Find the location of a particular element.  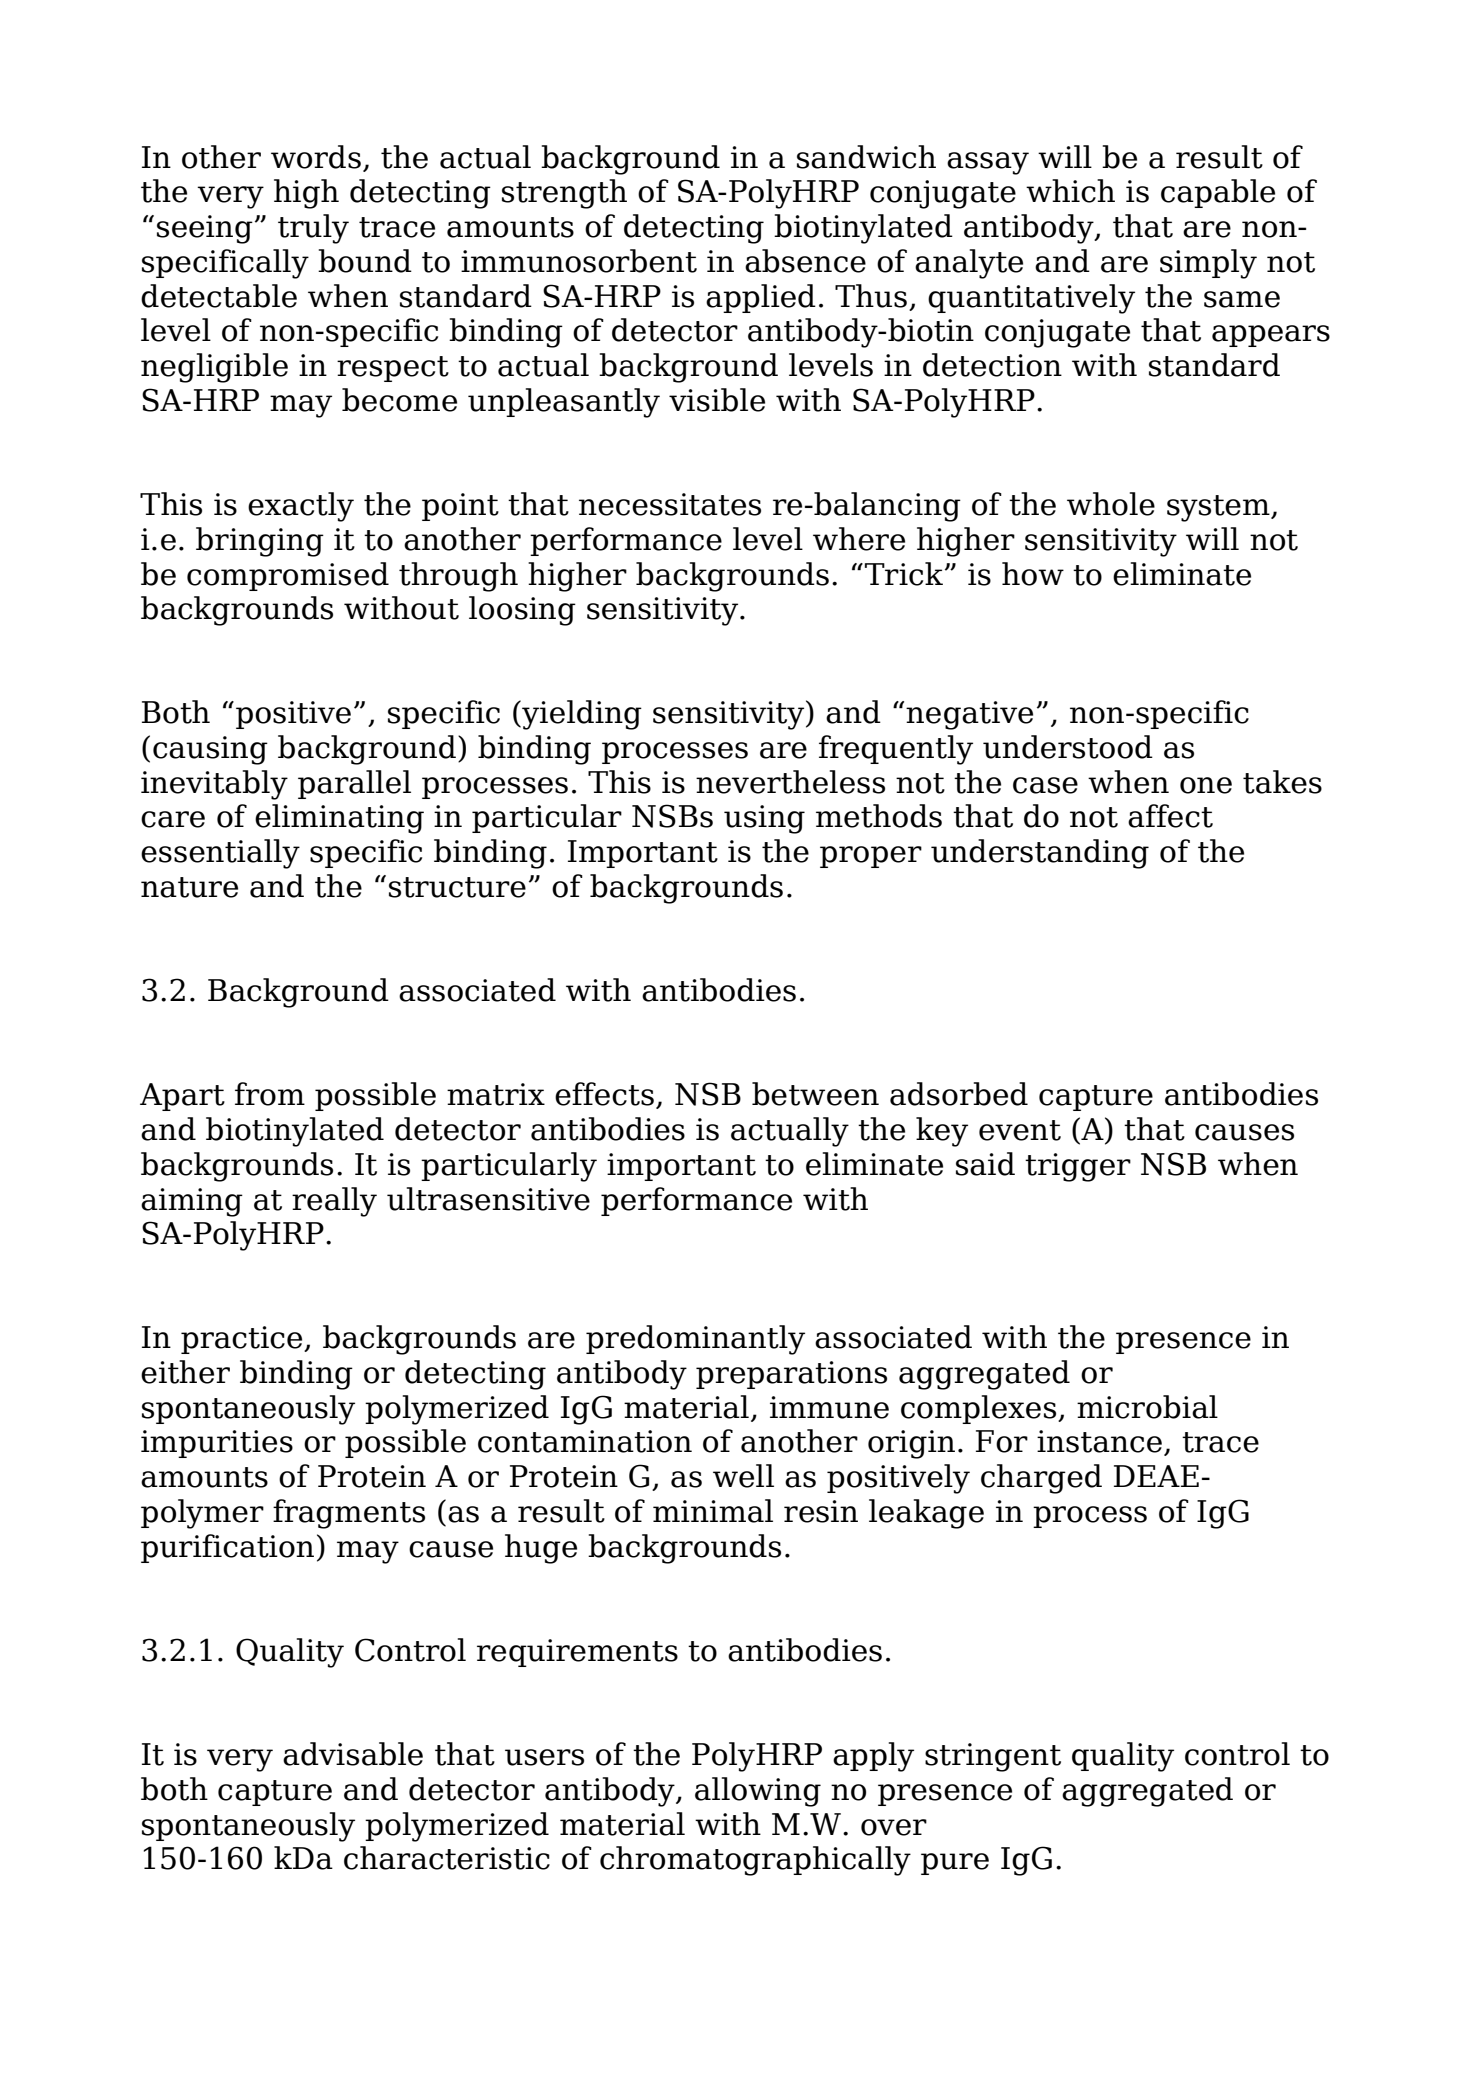

predominantly is located at coordinates (695, 1340).
